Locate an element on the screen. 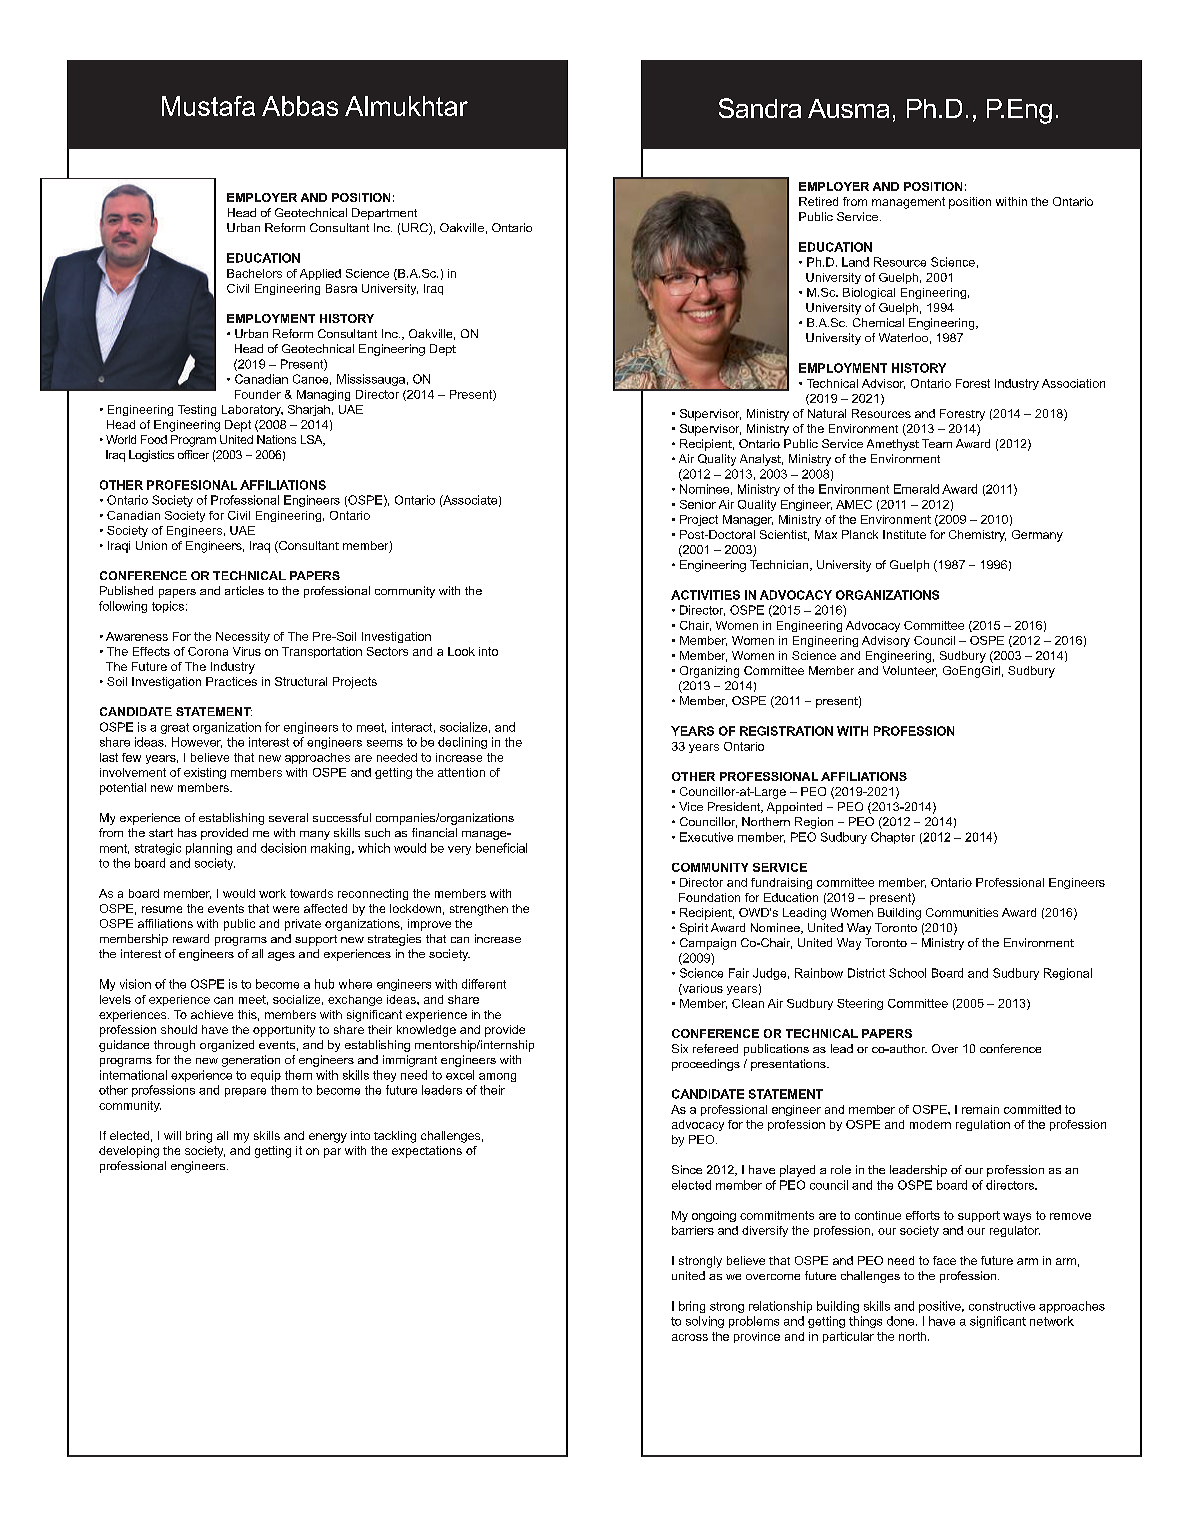  Union is located at coordinates (151, 545).
